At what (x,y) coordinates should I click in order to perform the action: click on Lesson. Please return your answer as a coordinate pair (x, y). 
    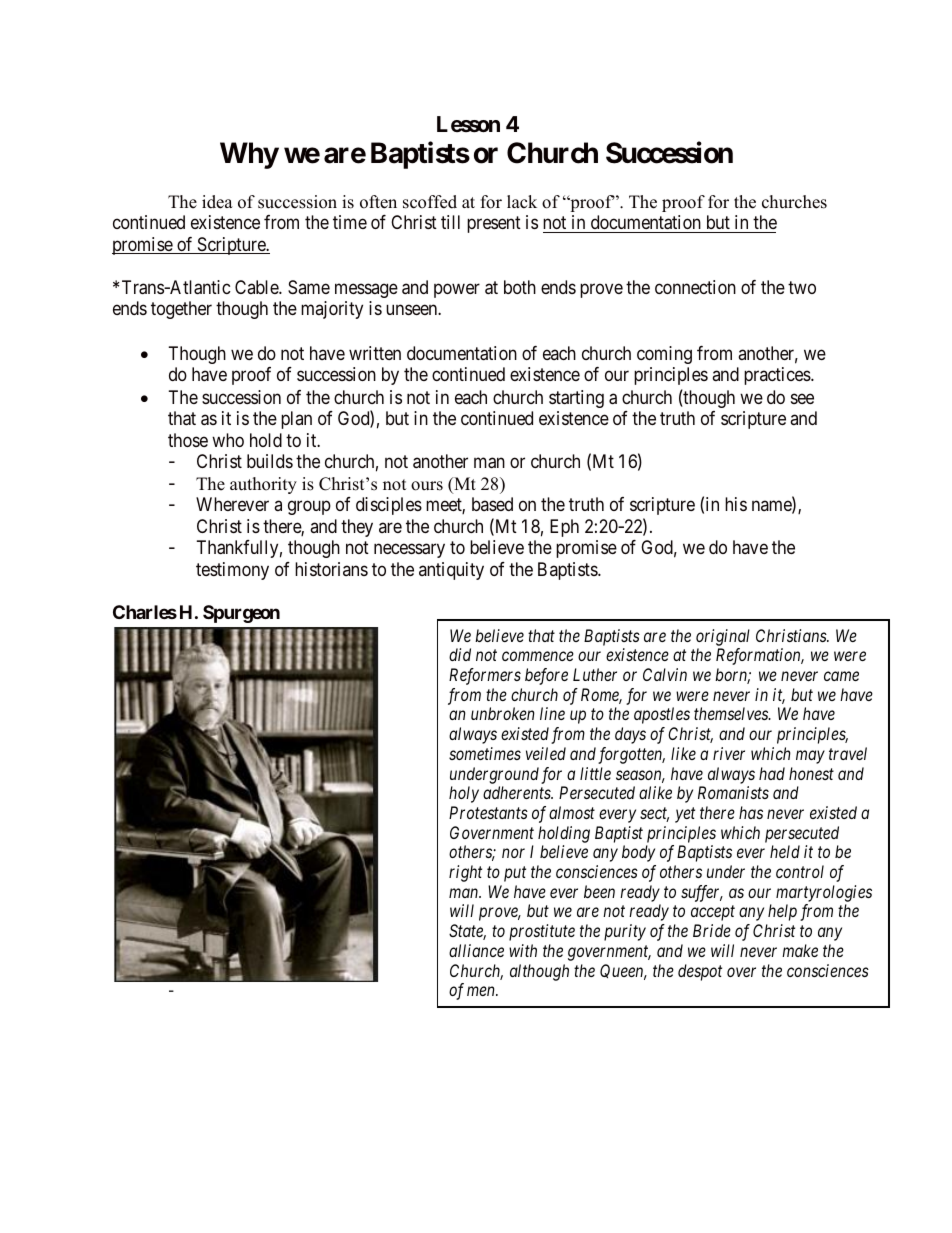
    Looking at the image, I should click on (468, 124).
